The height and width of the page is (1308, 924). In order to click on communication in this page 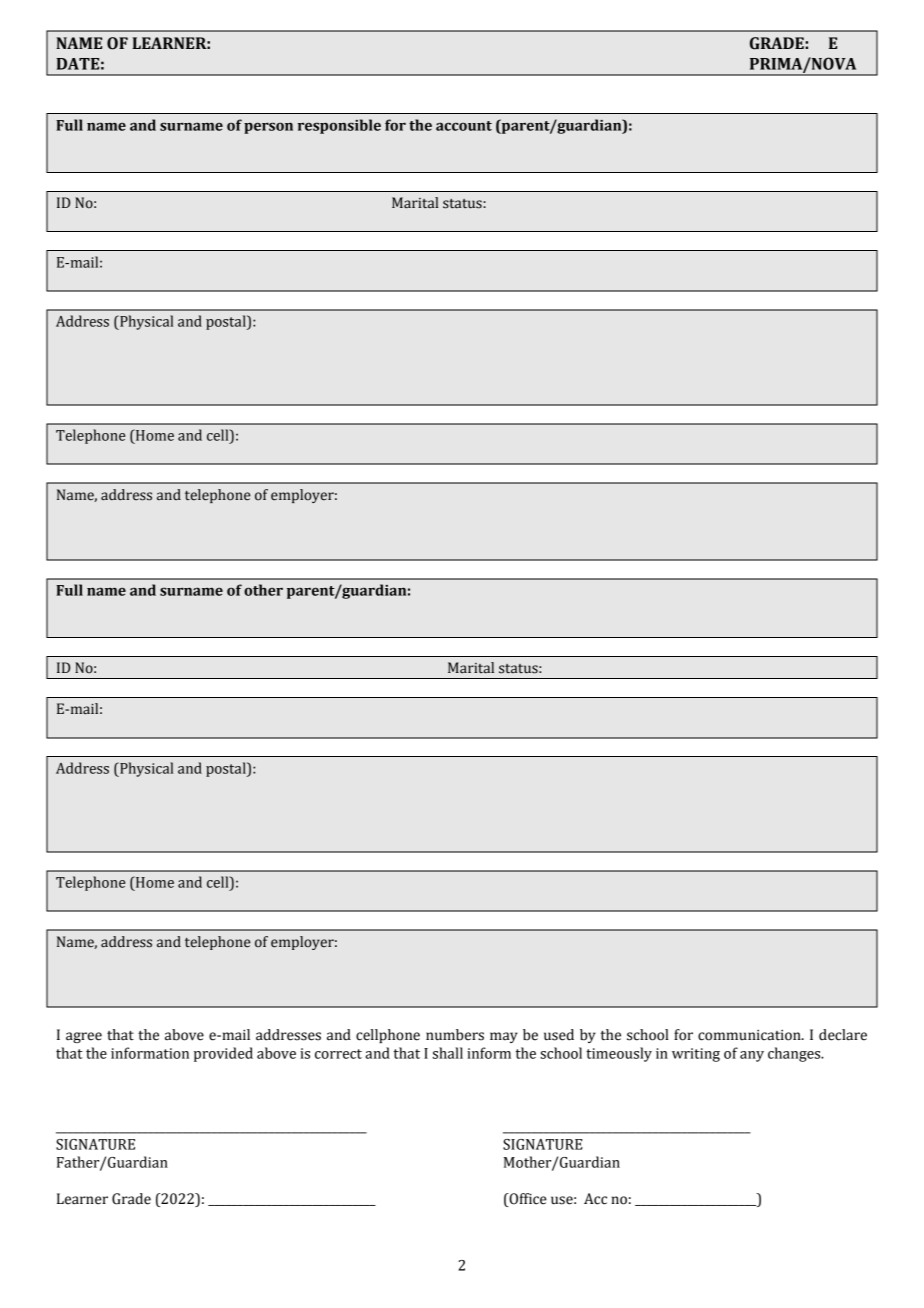, I will do `click(750, 1035)`.
